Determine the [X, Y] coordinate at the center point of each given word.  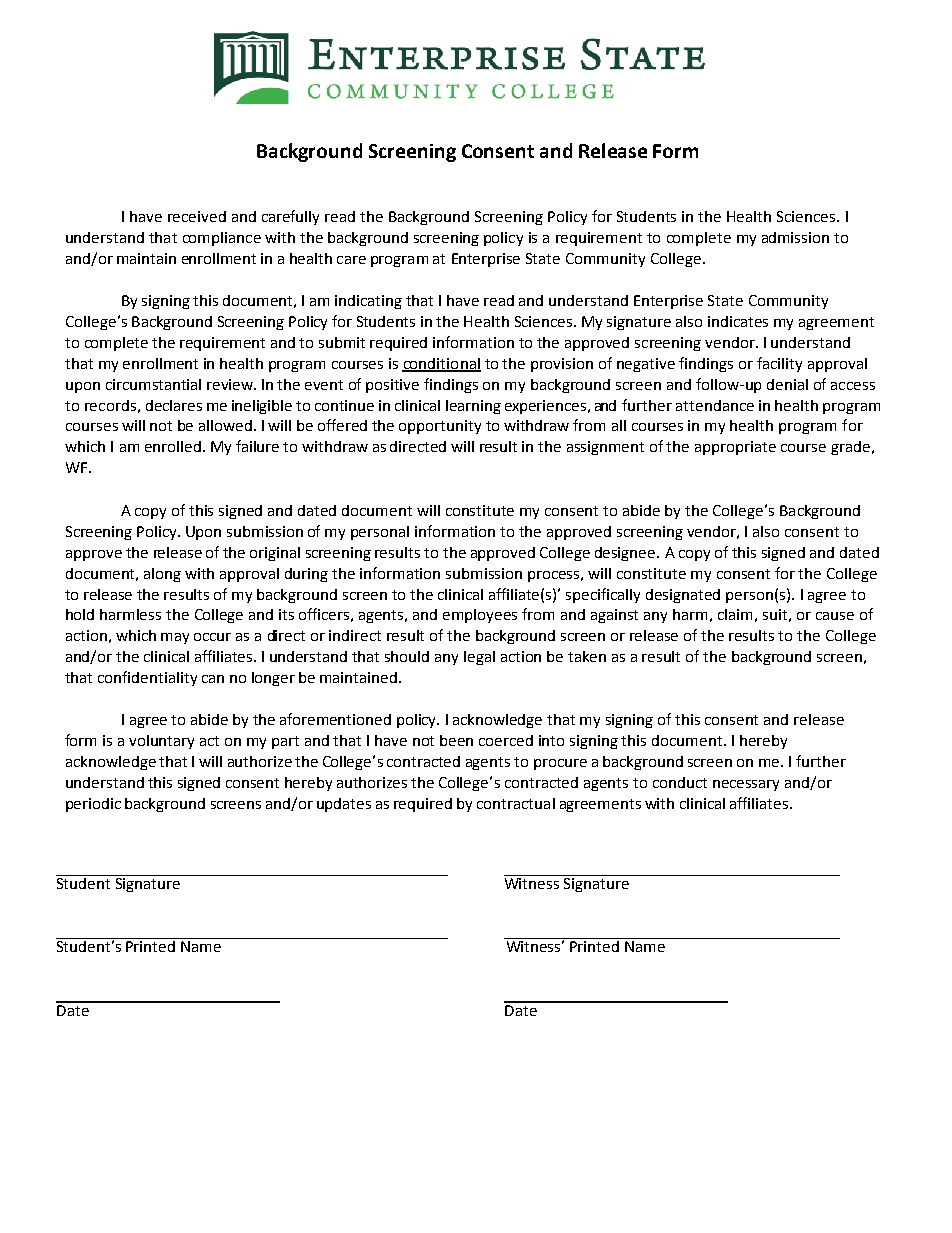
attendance [715, 405]
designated [683, 596]
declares [174, 405]
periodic [93, 805]
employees [480, 616]
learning [473, 407]
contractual [516, 803]
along [162, 575]
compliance [222, 239]
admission [795, 237]
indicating [368, 302]
